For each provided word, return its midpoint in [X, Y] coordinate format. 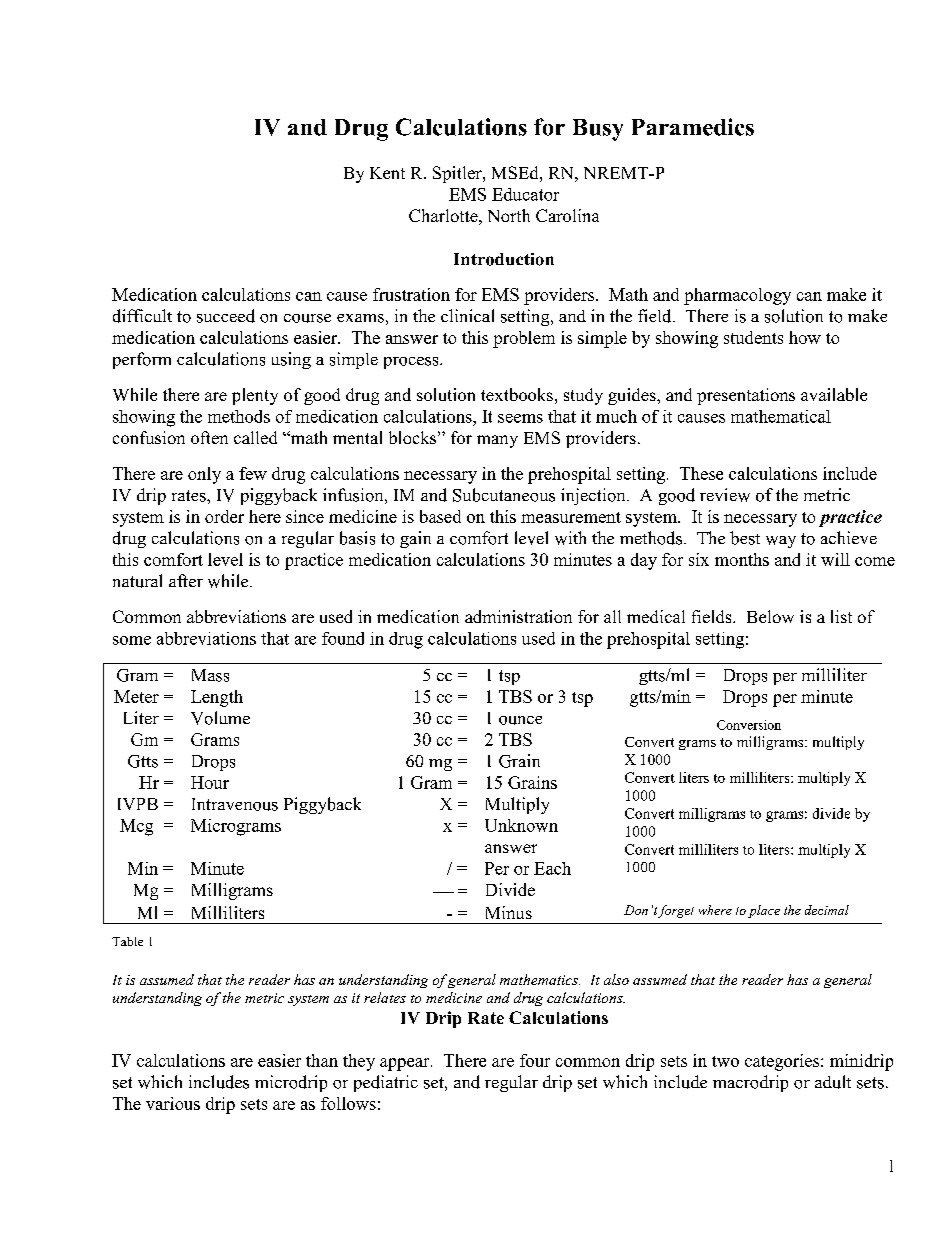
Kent [387, 173]
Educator [525, 194]
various [173, 1103]
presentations [746, 396]
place [764, 911]
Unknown [521, 825]
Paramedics [693, 127]
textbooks [517, 394]
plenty [255, 396]
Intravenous [235, 804]
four [535, 1060]
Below [770, 616]
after [186, 580]
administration [518, 616]
